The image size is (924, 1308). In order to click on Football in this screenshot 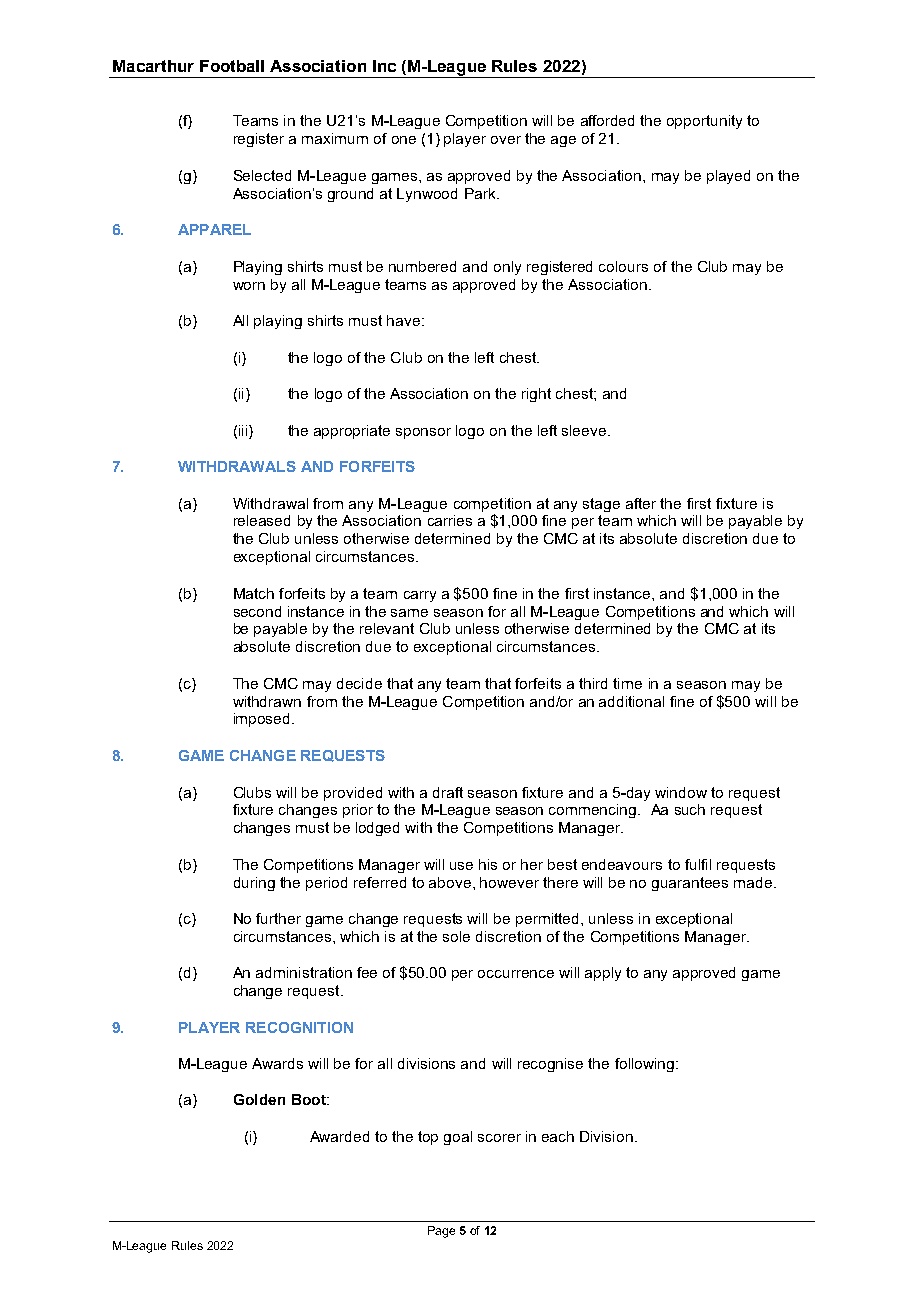, I will do `click(232, 66)`.
